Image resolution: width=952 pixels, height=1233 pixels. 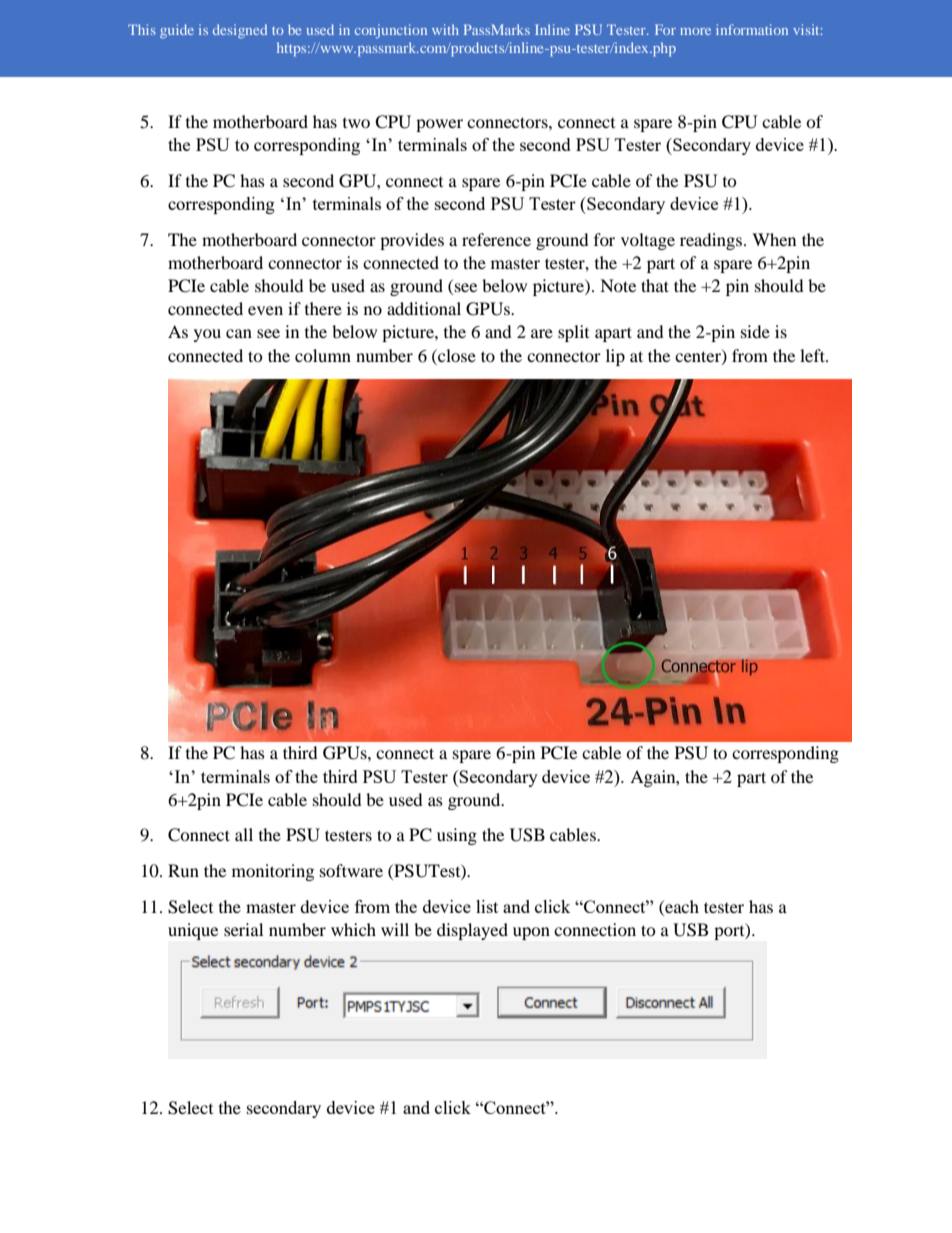 What do you see at coordinates (323, 355) in the screenshot?
I see `column` at bounding box center [323, 355].
